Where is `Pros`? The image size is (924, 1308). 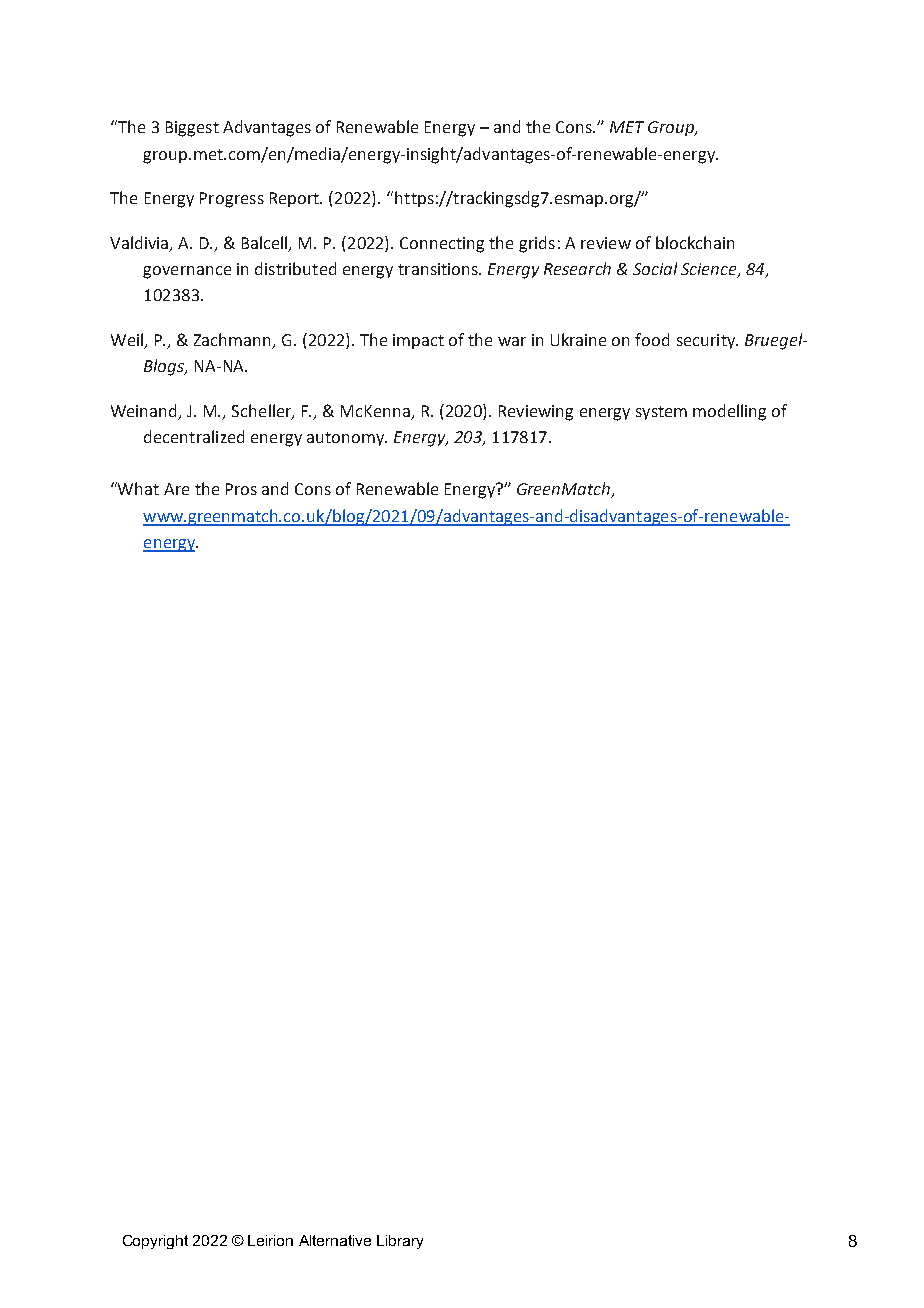 Pros is located at coordinates (241, 489).
